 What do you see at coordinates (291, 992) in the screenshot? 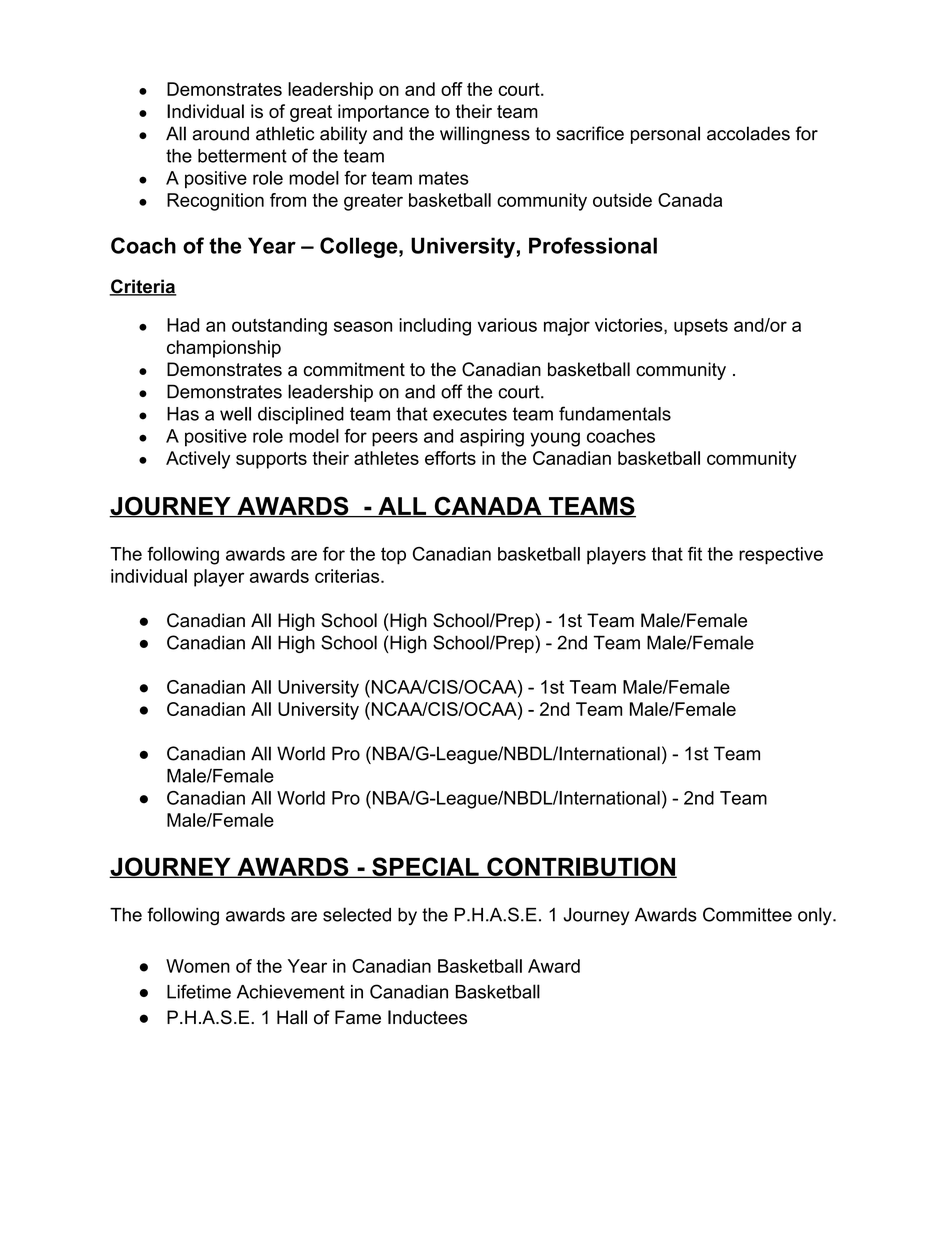
I see `Achievement` at bounding box center [291, 992].
